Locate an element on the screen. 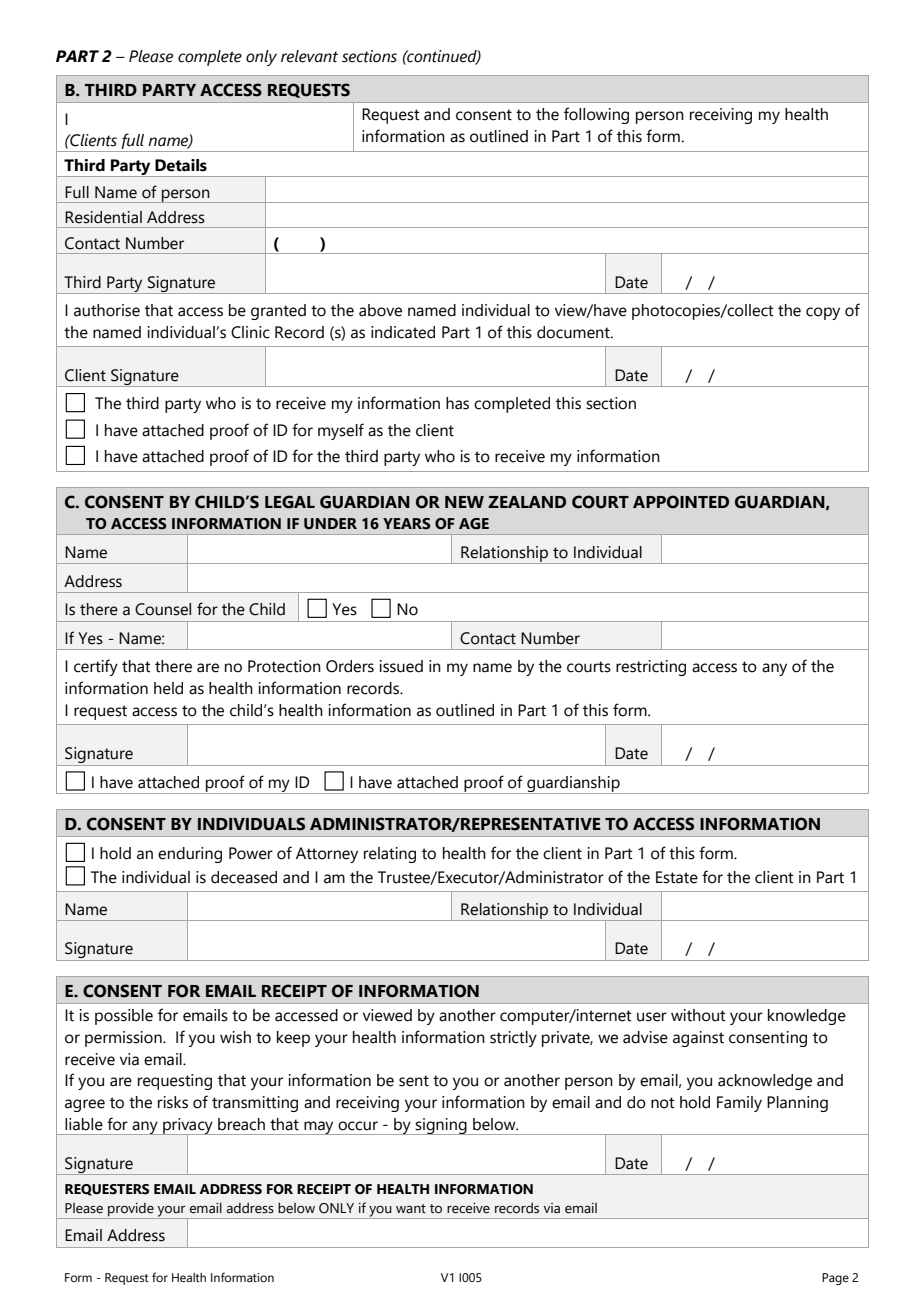 This screenshot has width=924, height=1308. document is located at coordinates (574, 332).
